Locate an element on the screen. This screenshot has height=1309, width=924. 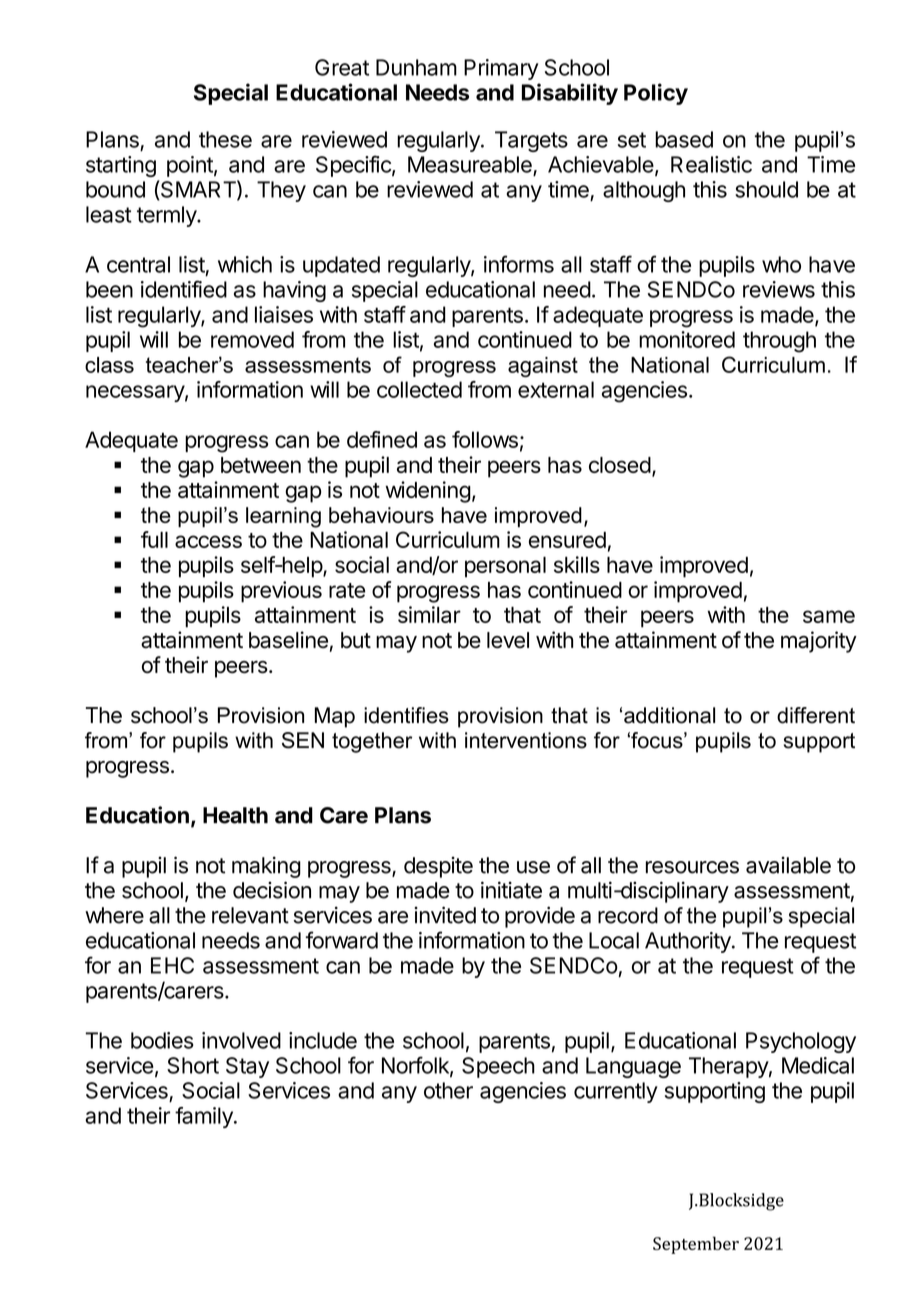
majority is located at coordinates (819, 642).
